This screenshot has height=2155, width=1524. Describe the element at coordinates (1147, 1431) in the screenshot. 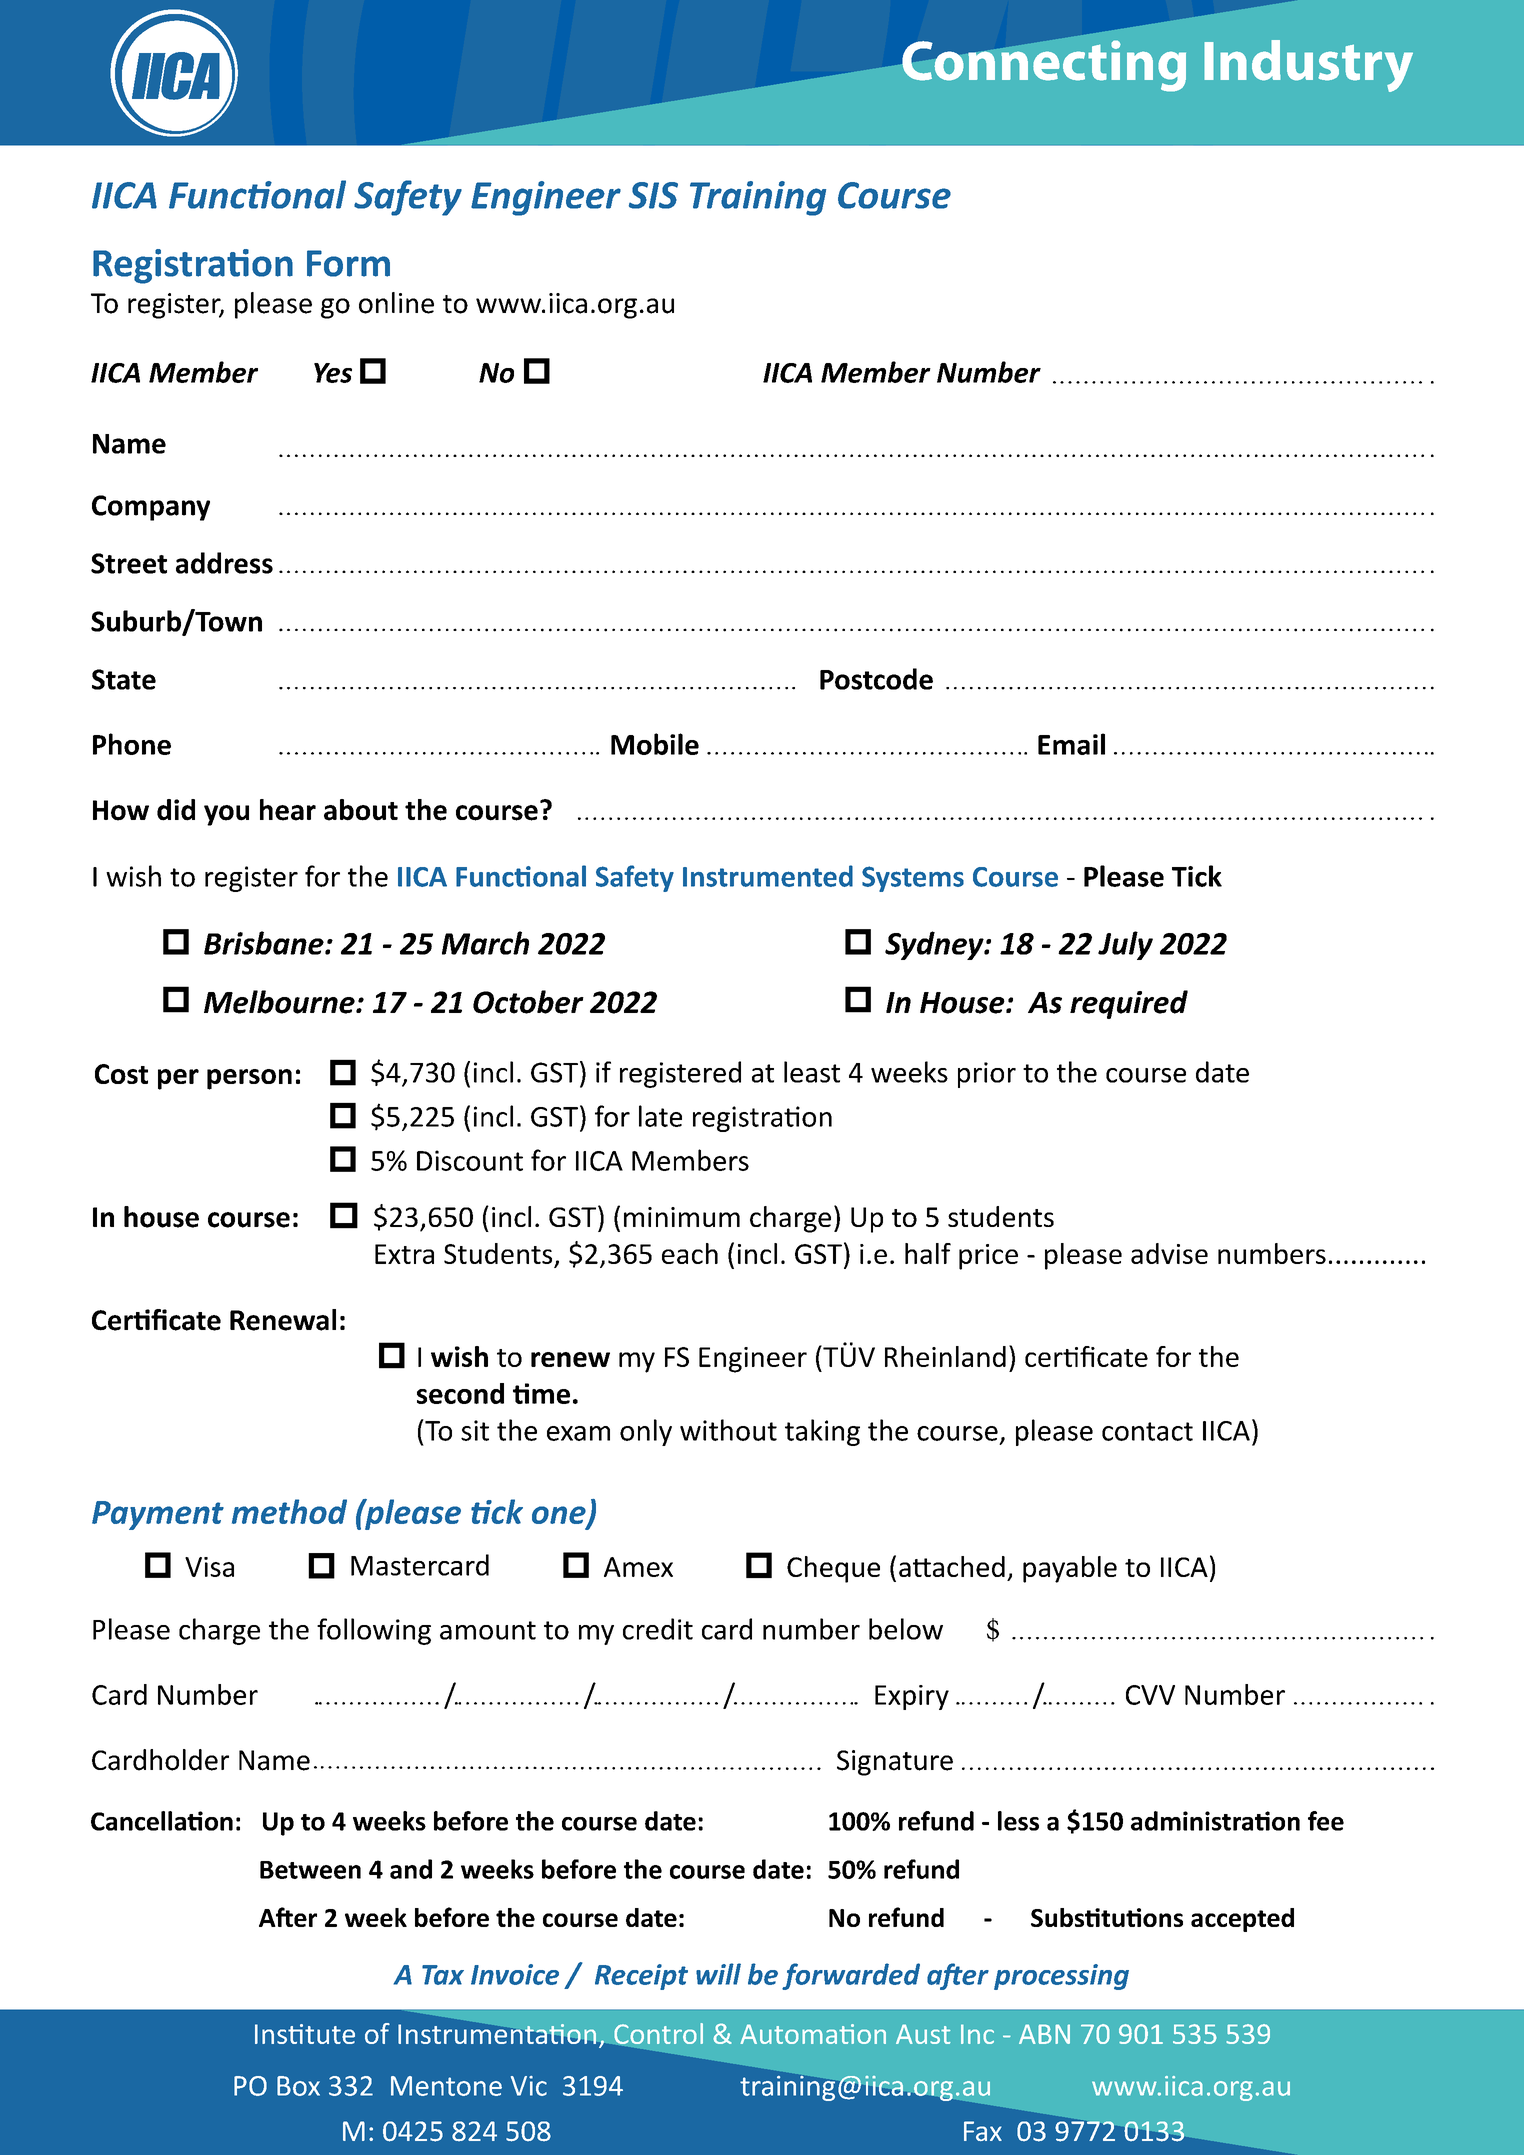

I see `contact` at that location.
